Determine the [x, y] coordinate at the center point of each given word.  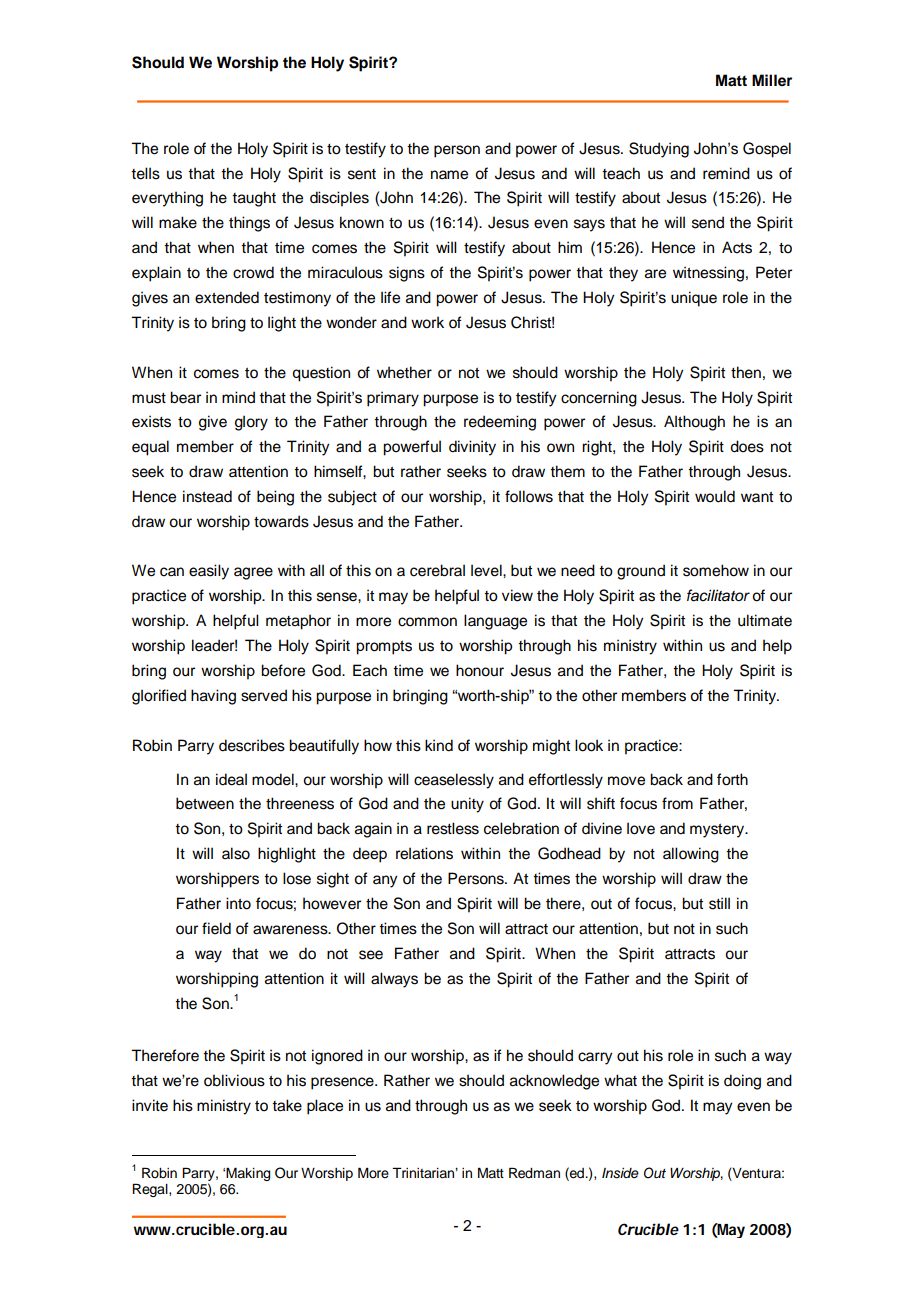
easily [209, 572]
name [449, 175]
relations [424, 853]
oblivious [234, 1080]
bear [185, 397]
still [719, 903]
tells [145, 173]
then [746, 372]
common [427, 622]
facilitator [718, 595]
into [238, 903]
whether [404, 372]
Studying [659, 150]
